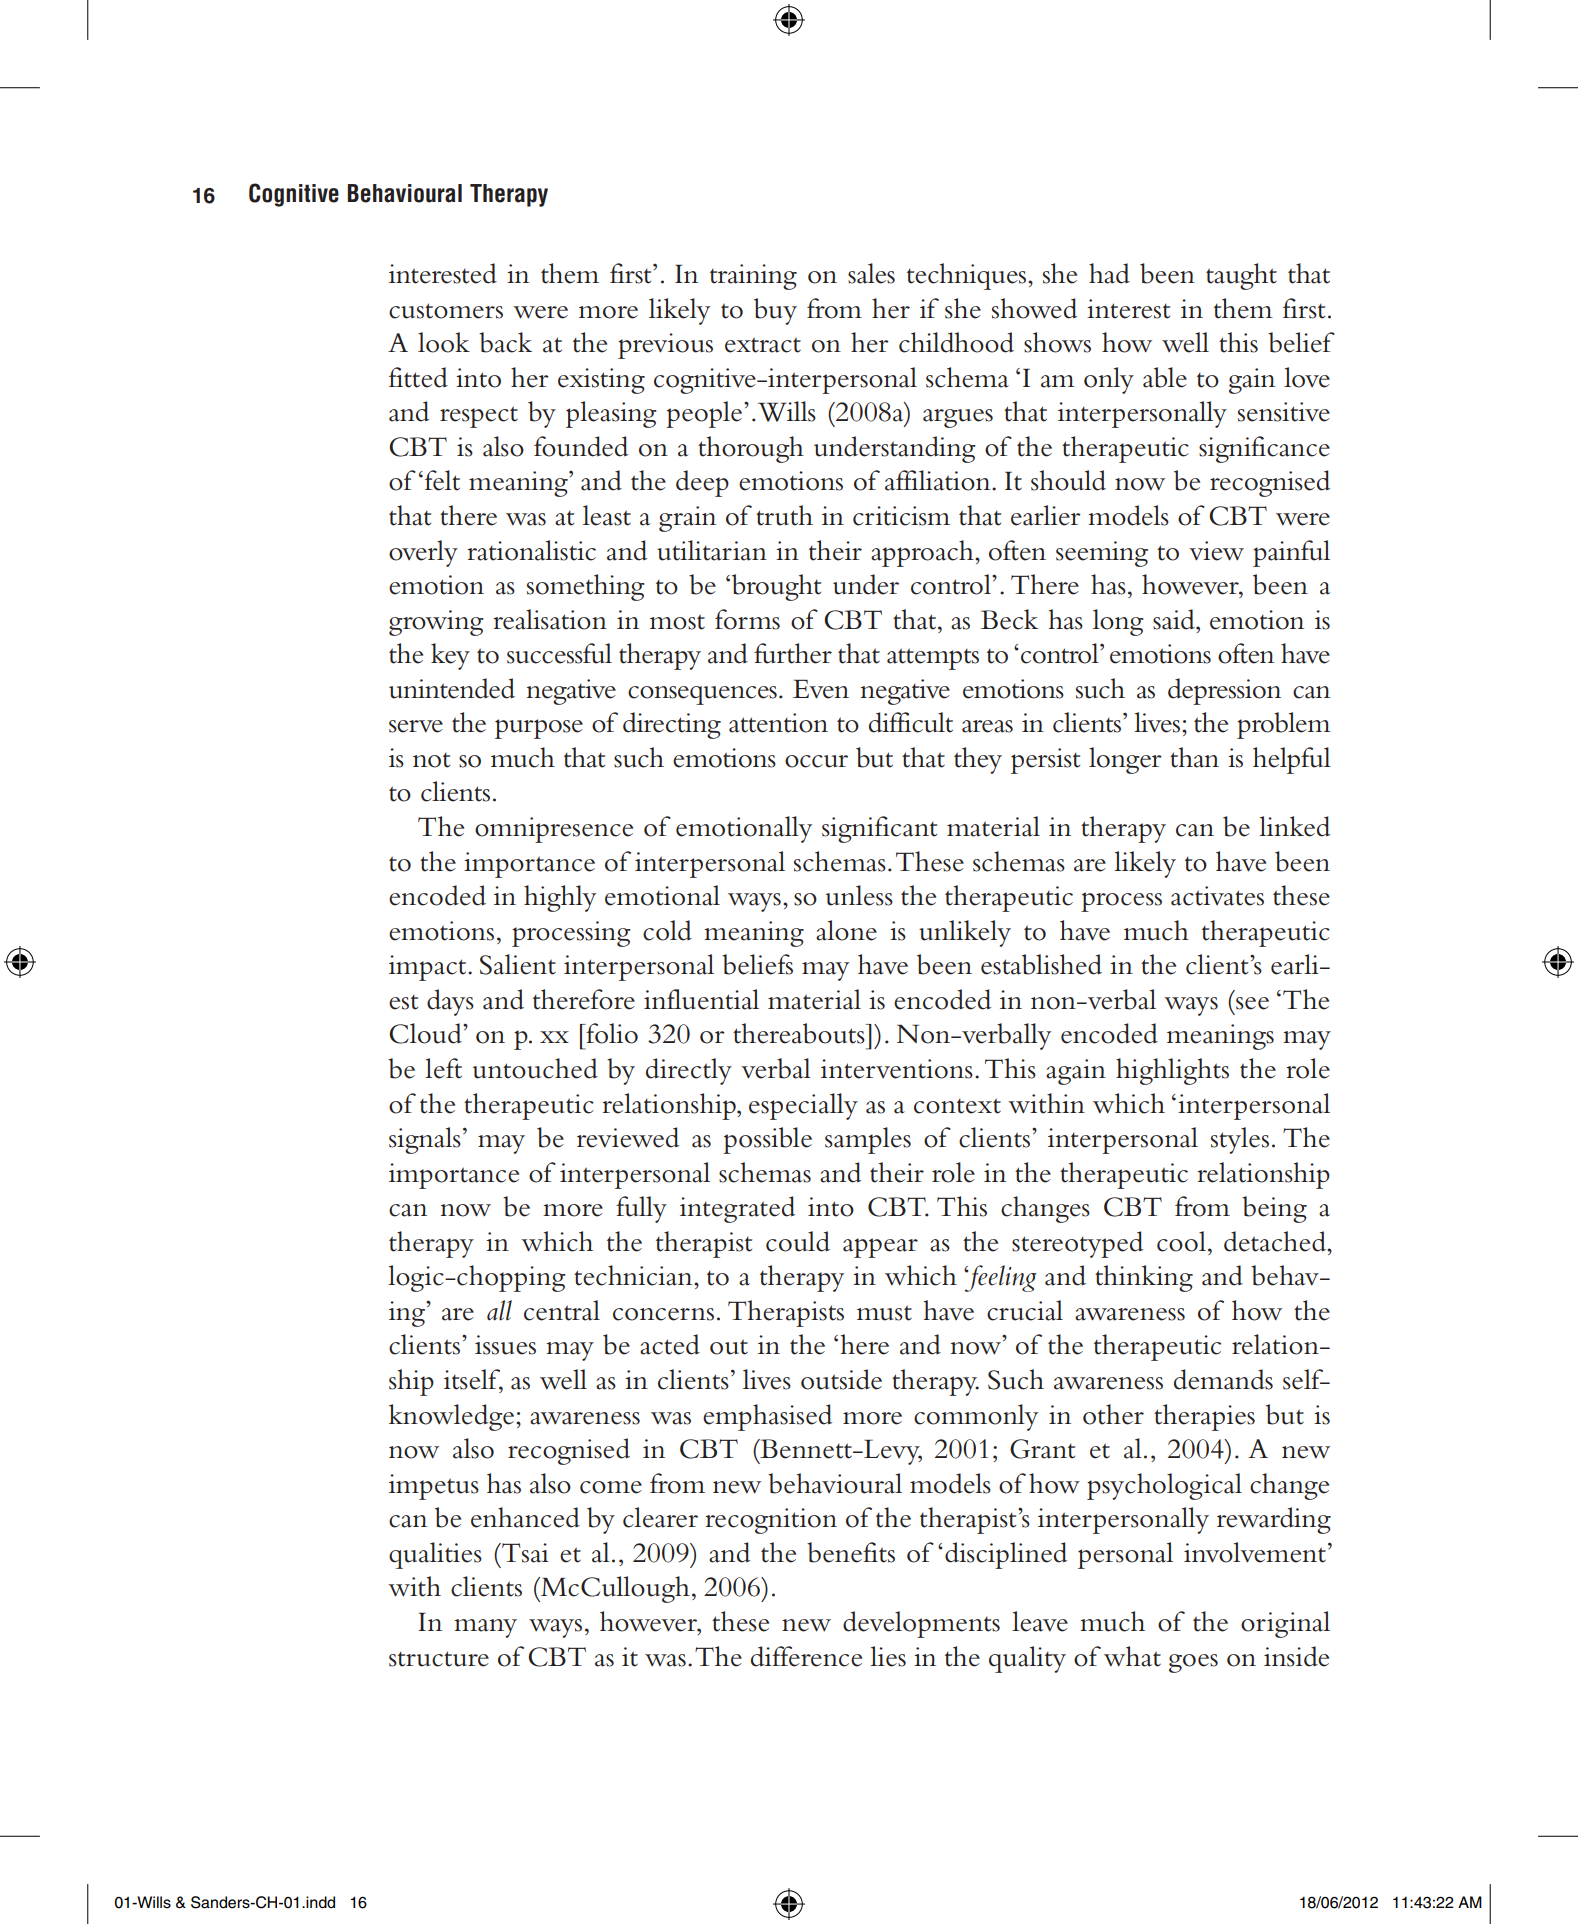  What do you see at coordinates (505, 342) in the page?
I see `back` at bounding box center [505, 342].
